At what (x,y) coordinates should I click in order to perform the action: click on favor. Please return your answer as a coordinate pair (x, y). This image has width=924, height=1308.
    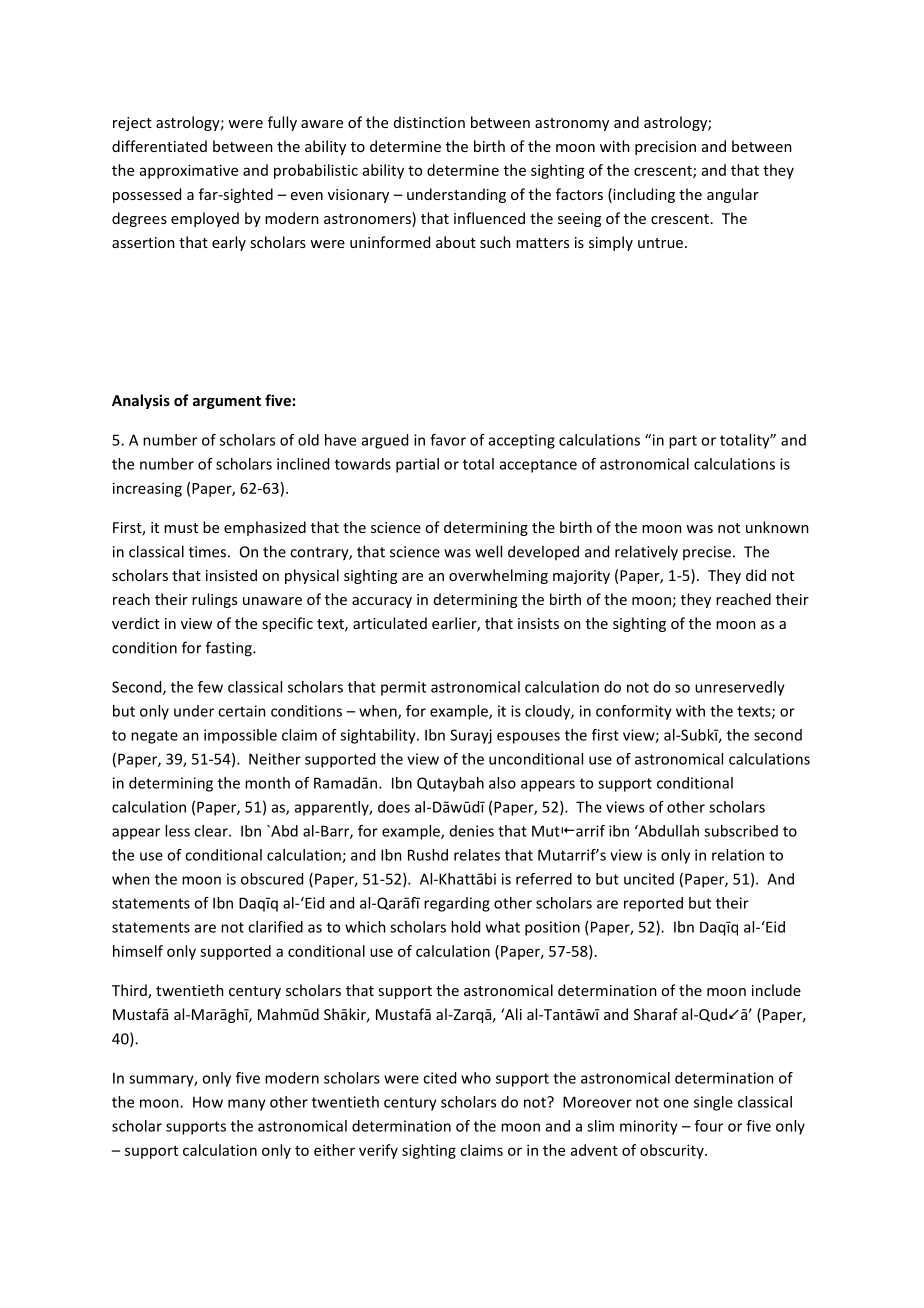
    Looking at the image, I should click on (448, 440).
